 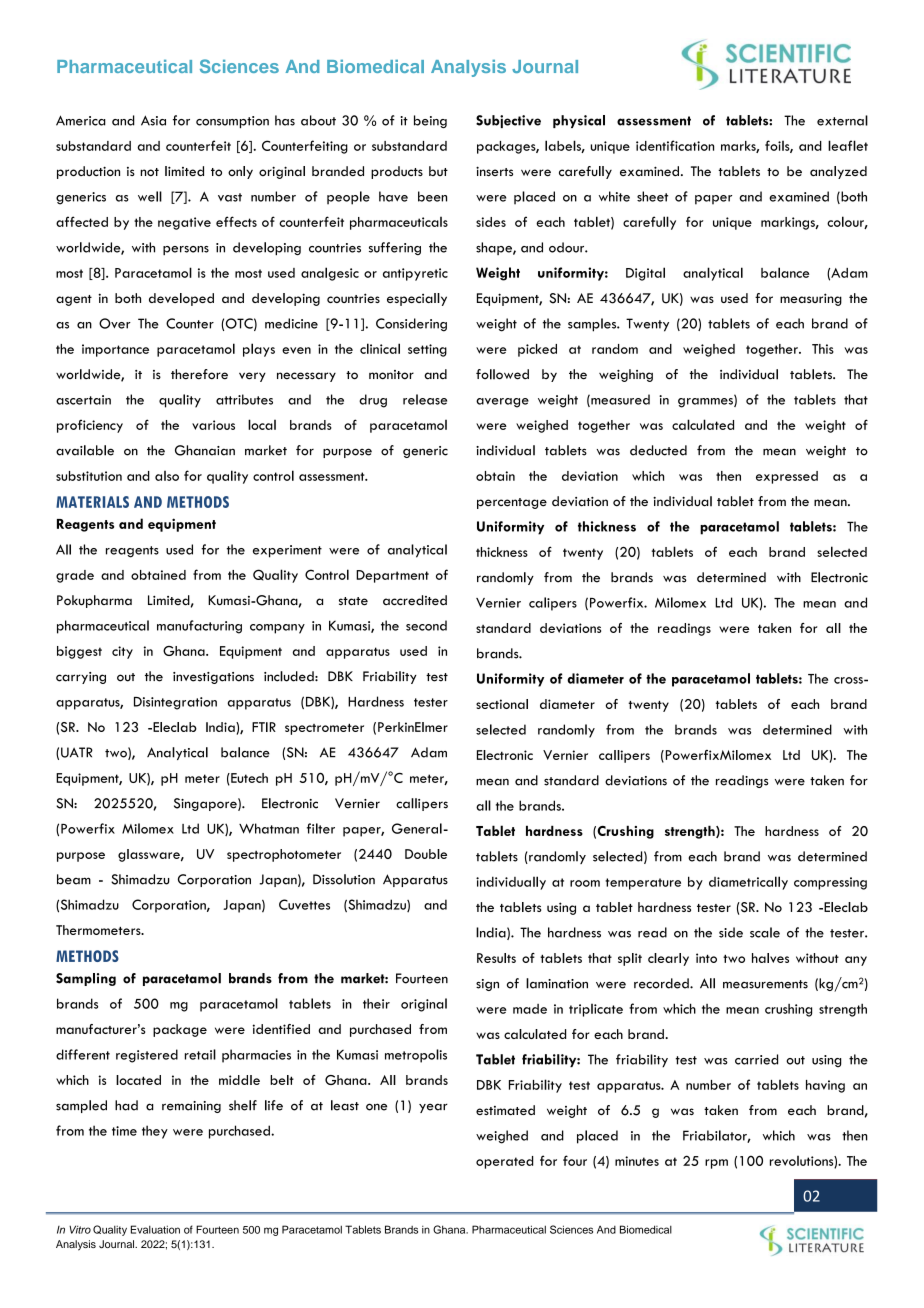 I want to click on not, so click(x=149, y=172).
